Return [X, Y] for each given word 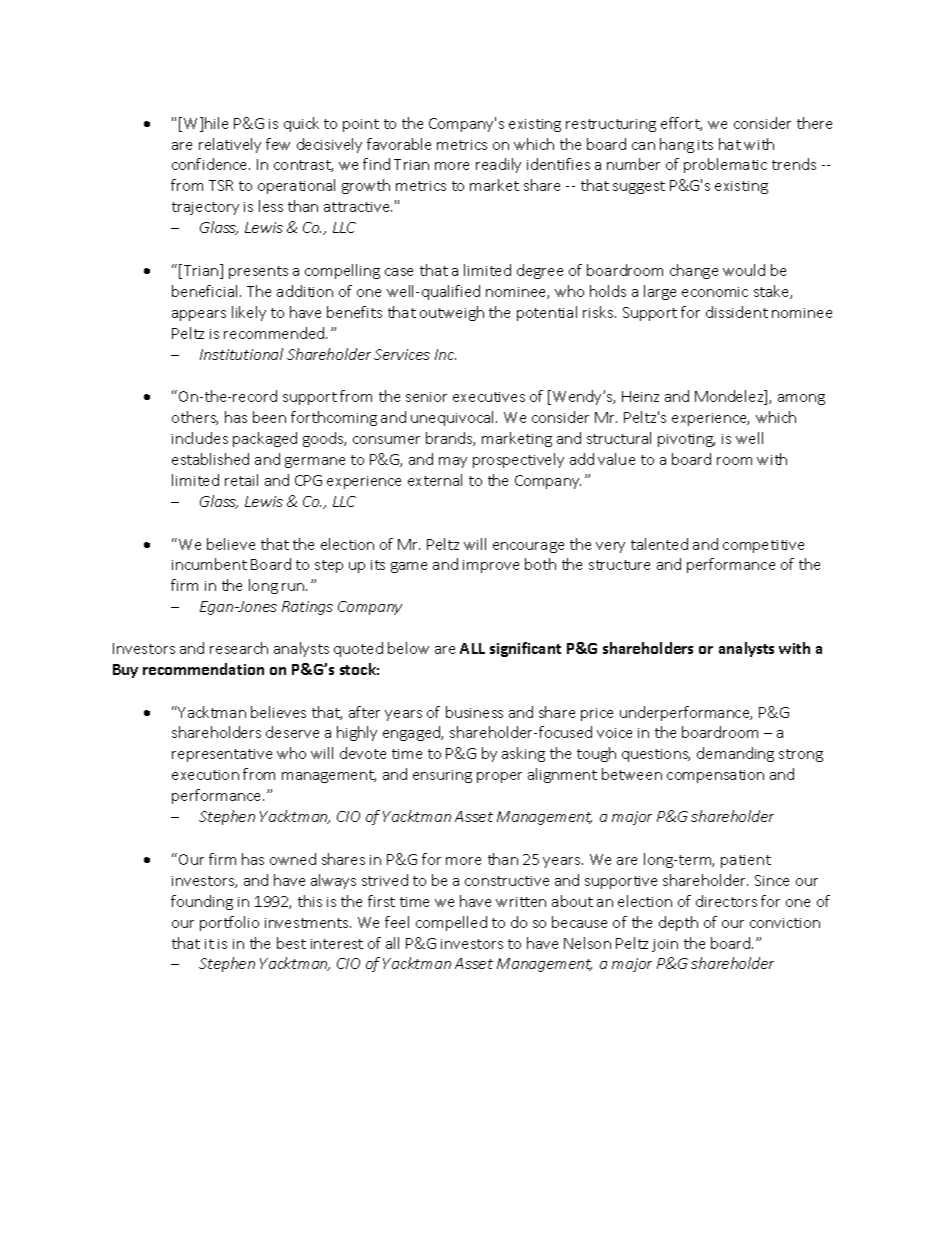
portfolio [229, 923]
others [195, 418]
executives [489, 397]
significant [525, 649]
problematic [725, 165]
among [801, 399]
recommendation [203, 669]
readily [498, 165]
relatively [230, 145]
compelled [451, 923]
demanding [735, 754]
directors [726, 901]
